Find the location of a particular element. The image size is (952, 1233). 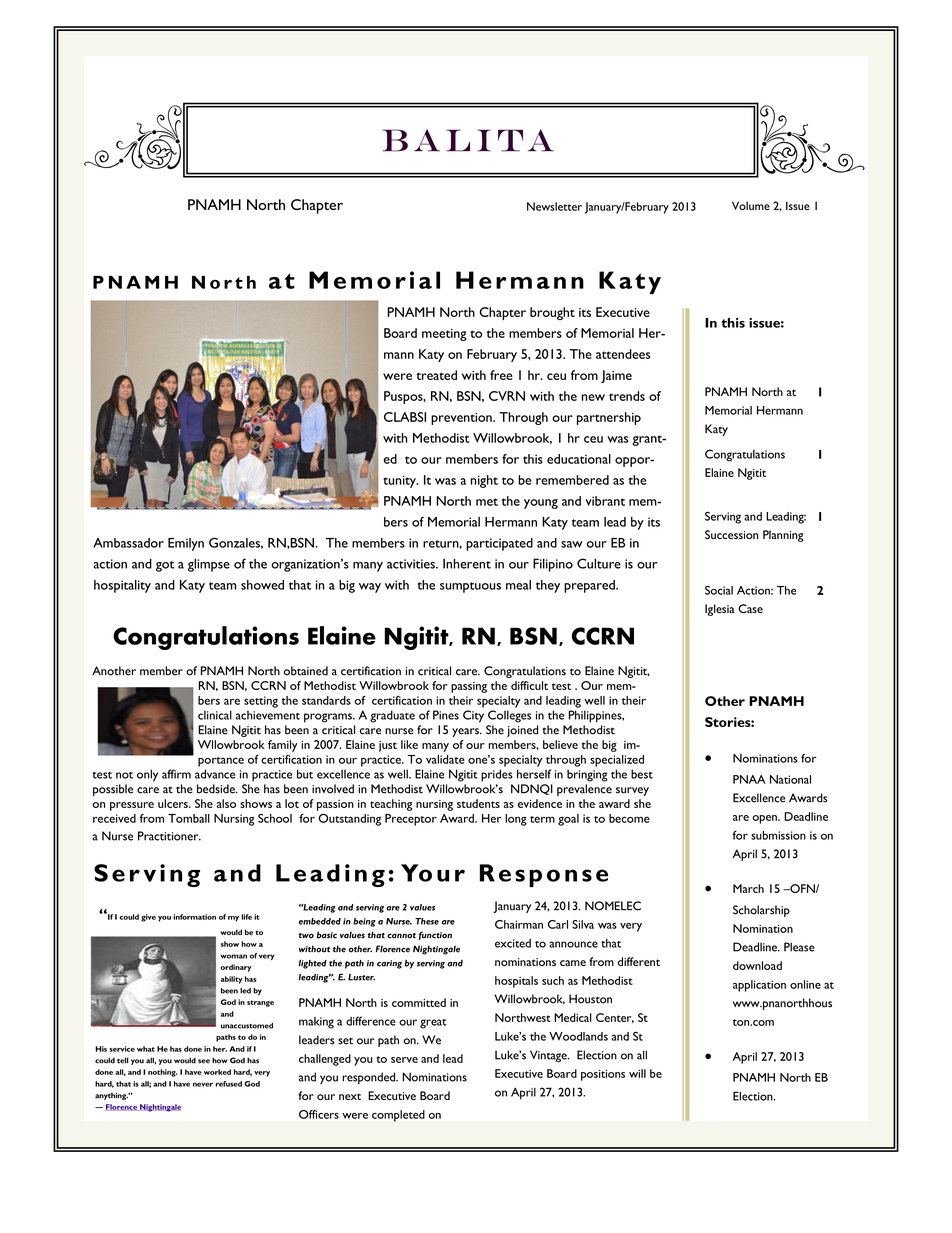

prevention is located at coordinates (462, 419).
